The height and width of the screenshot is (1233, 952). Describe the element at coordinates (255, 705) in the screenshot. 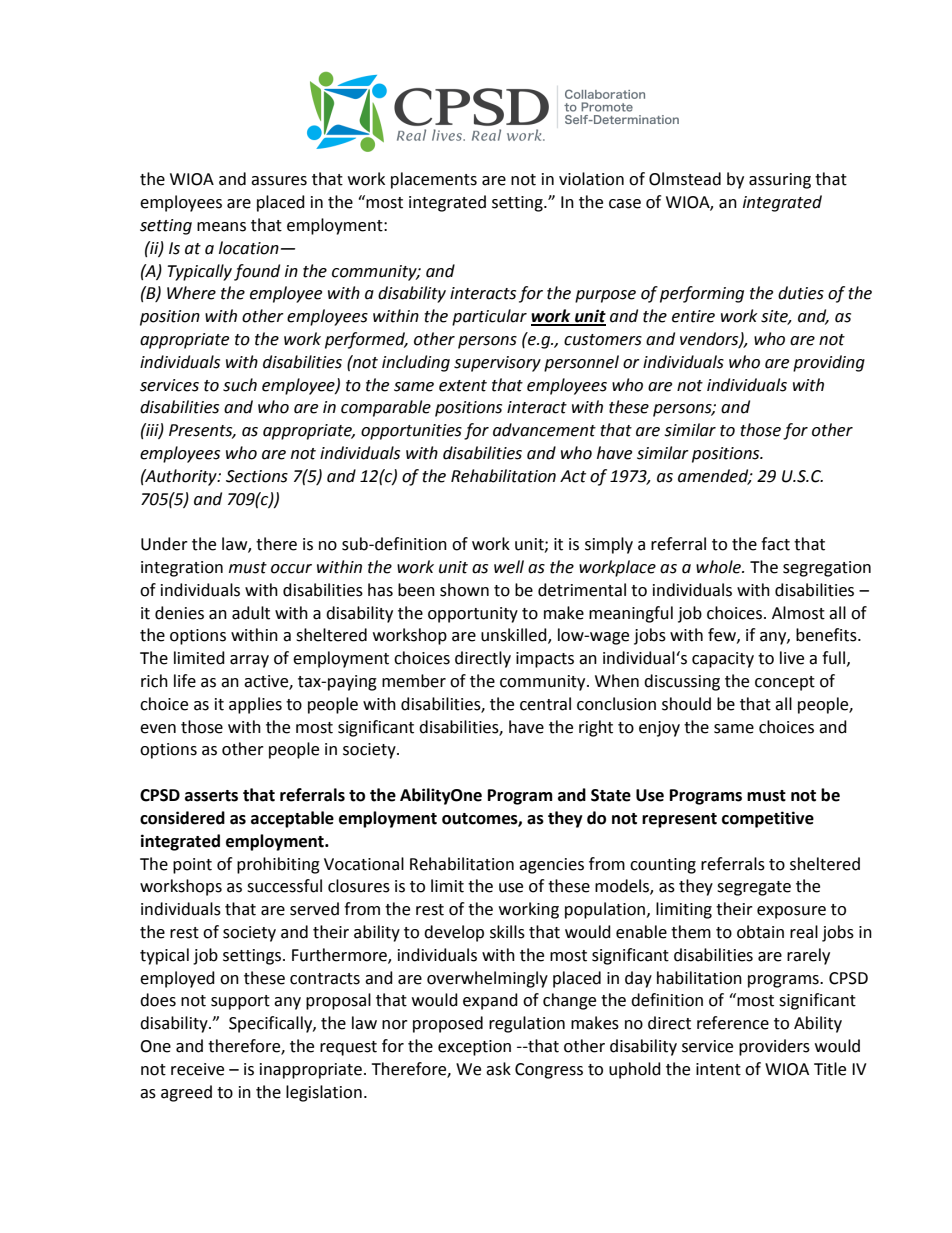

I see `applies` at that location.
